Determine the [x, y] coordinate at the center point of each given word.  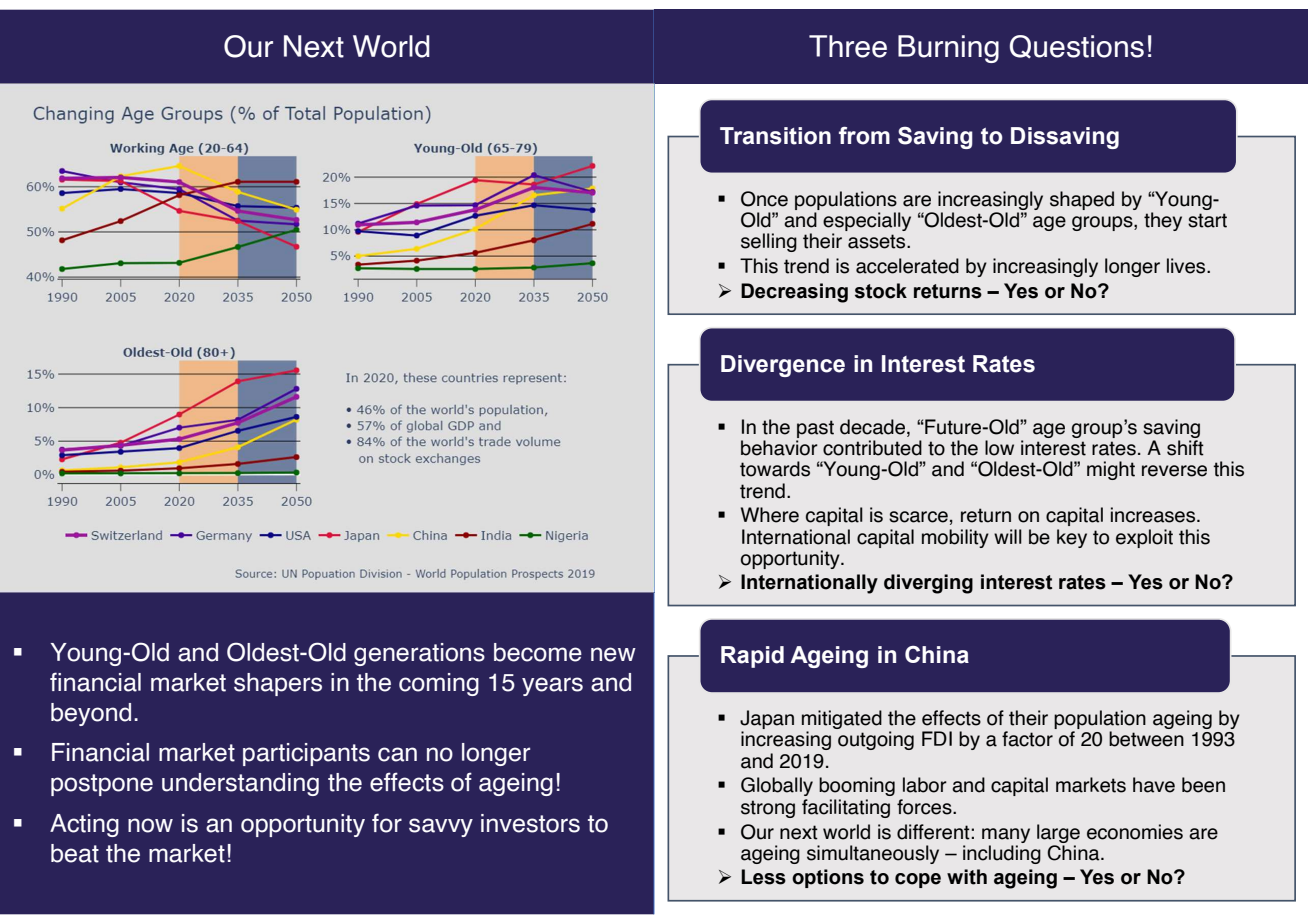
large [1058, 833]
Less [763, 877]
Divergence [783, 366]
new [613, 654]
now [150, 825]
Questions [1077, 47]
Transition [775, 136]
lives [1187, 266]
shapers [278, 684]
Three [848, 46]
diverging [928, 584]
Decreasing [794, 293]
